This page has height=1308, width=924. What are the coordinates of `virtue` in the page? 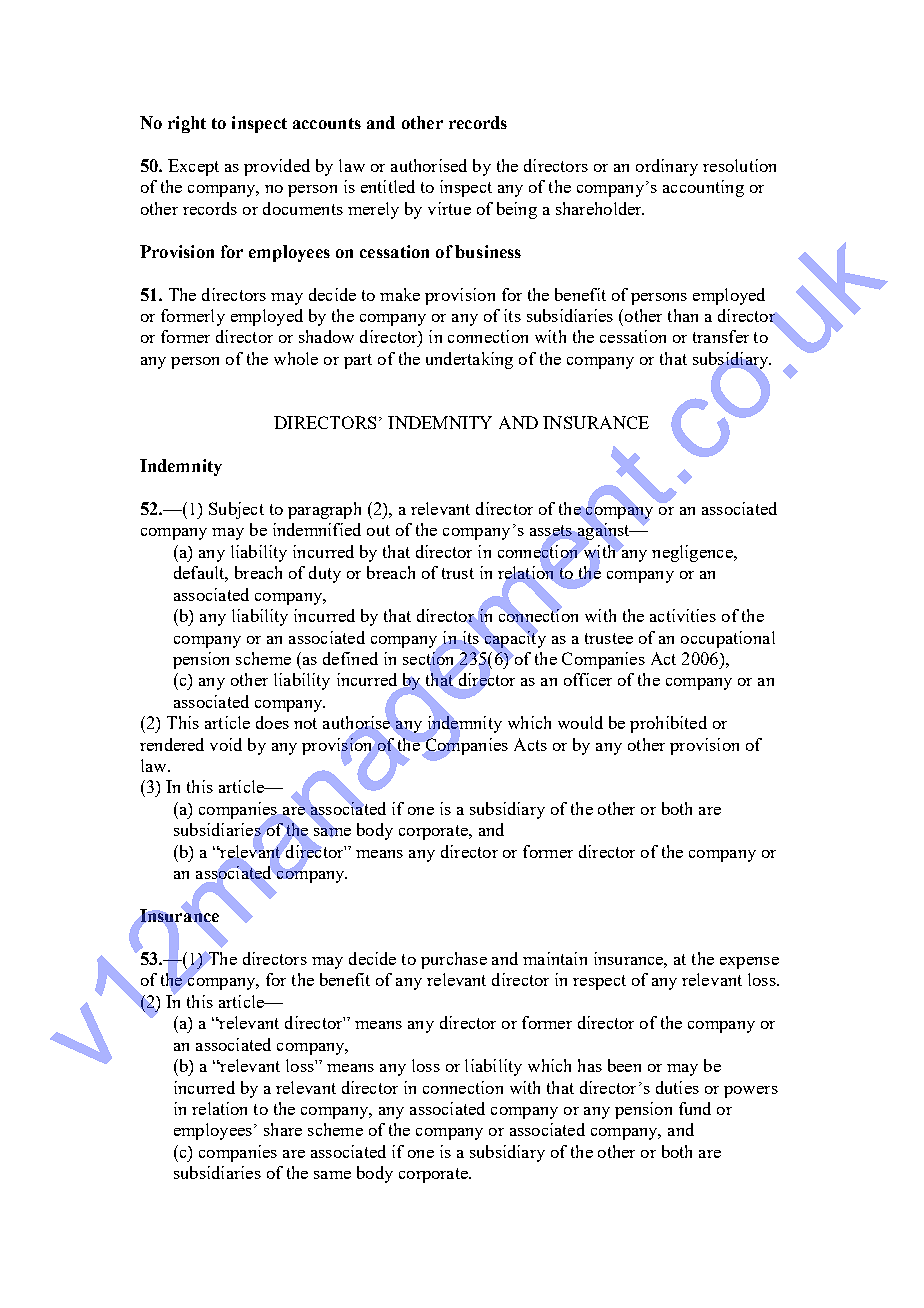 It's located at (449, 208).
